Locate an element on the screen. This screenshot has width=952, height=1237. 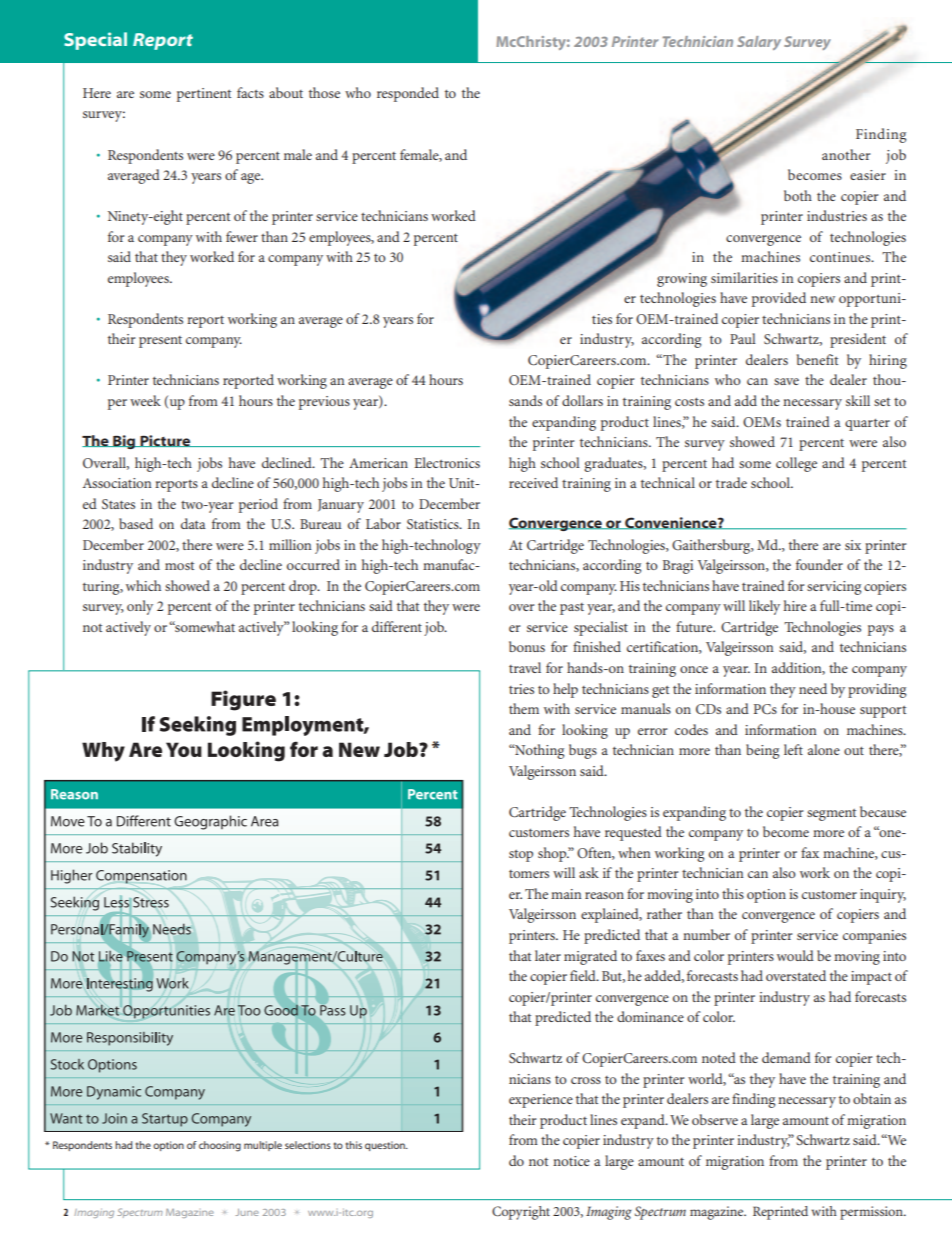
college is located at coordinates (796, 464).
